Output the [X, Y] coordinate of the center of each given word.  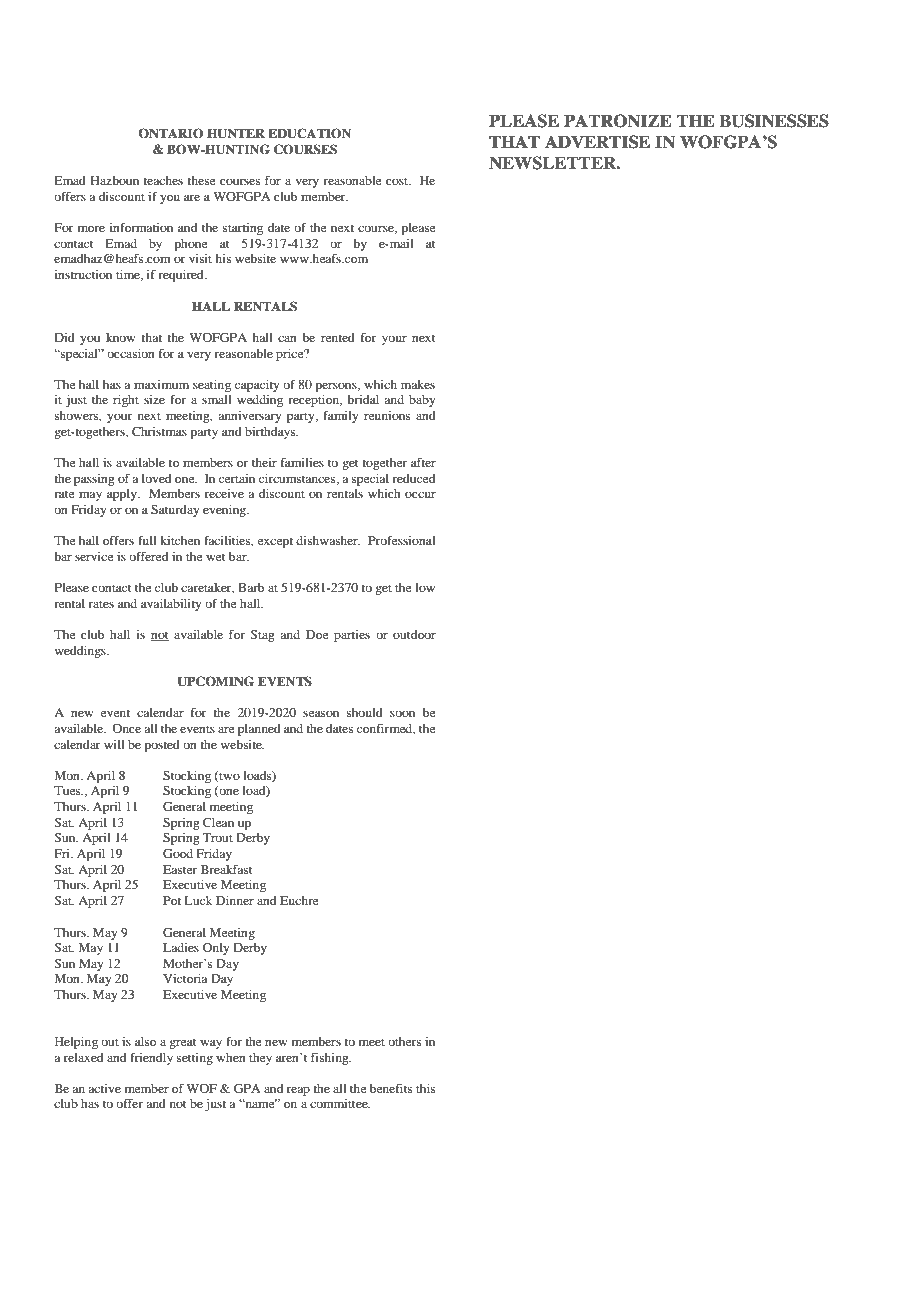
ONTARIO [171, 133]
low [425, 587]
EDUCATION [309, 133]
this [425, 1088]
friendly [151, 1058]
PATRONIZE [618, 121]
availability [171, 605]
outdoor [414, 634]
